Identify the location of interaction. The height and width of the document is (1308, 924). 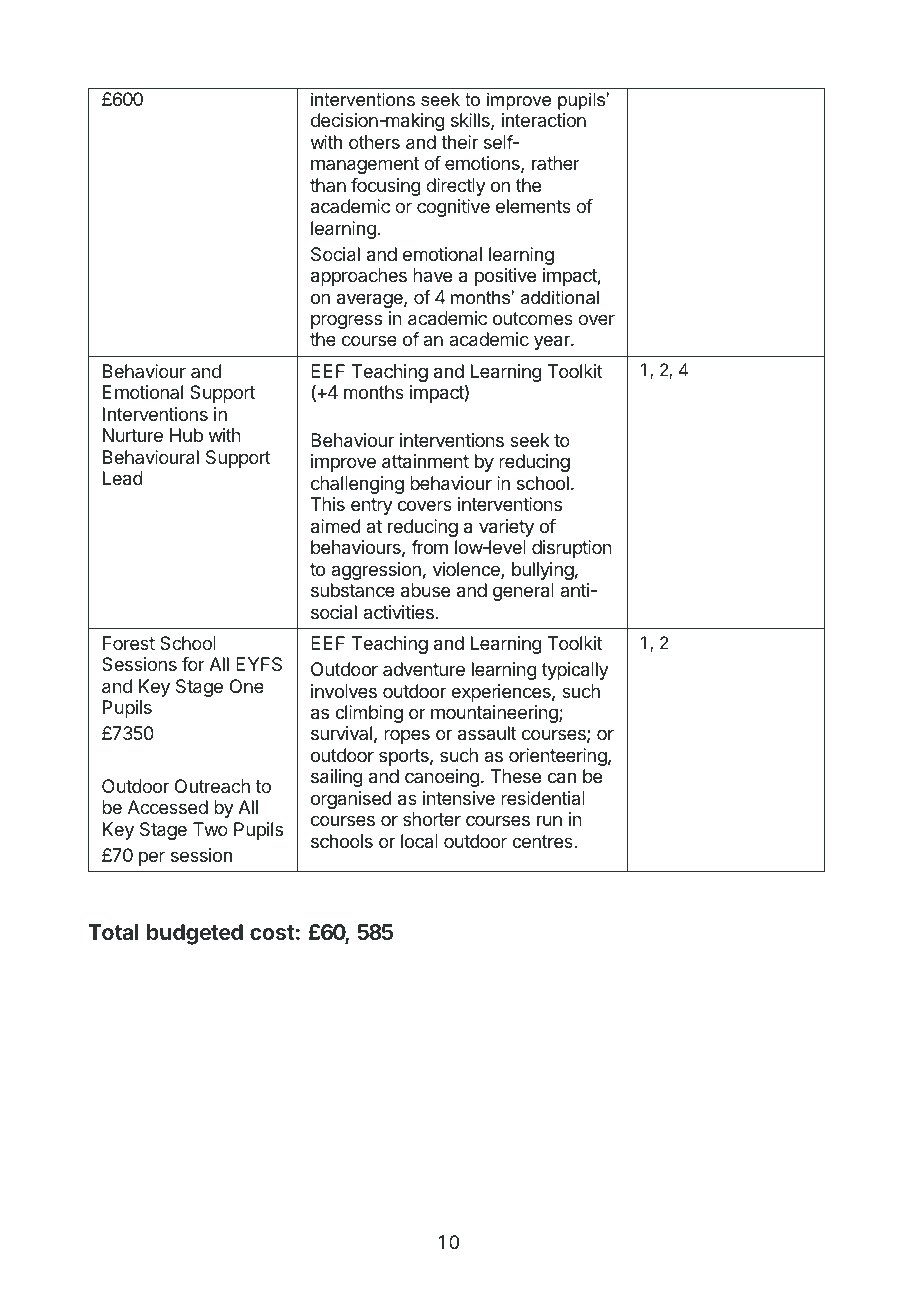
(544, 120).
